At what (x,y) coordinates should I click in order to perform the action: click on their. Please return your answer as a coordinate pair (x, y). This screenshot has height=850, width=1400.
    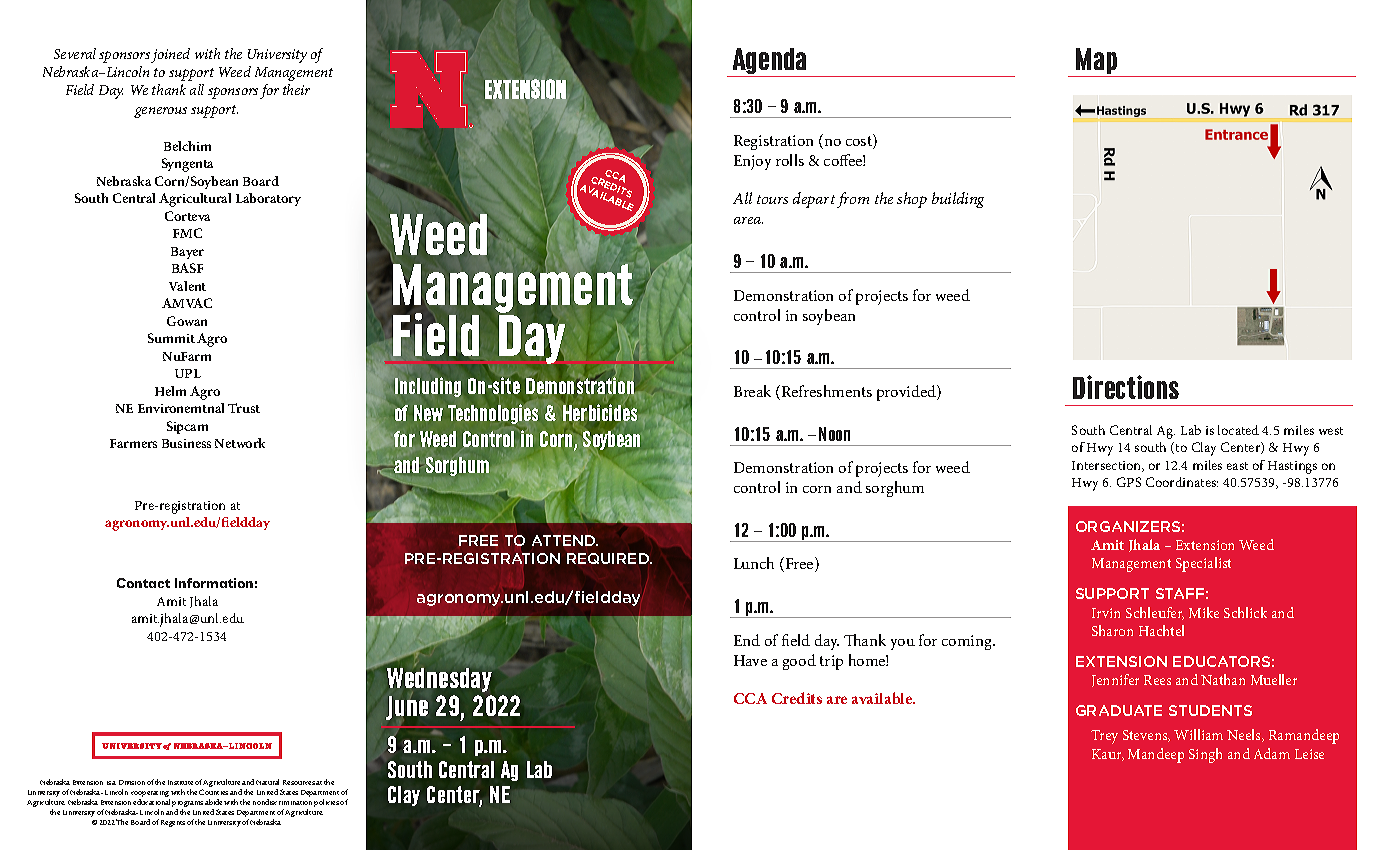
    Looking at the image, I should click on (296, 89).
